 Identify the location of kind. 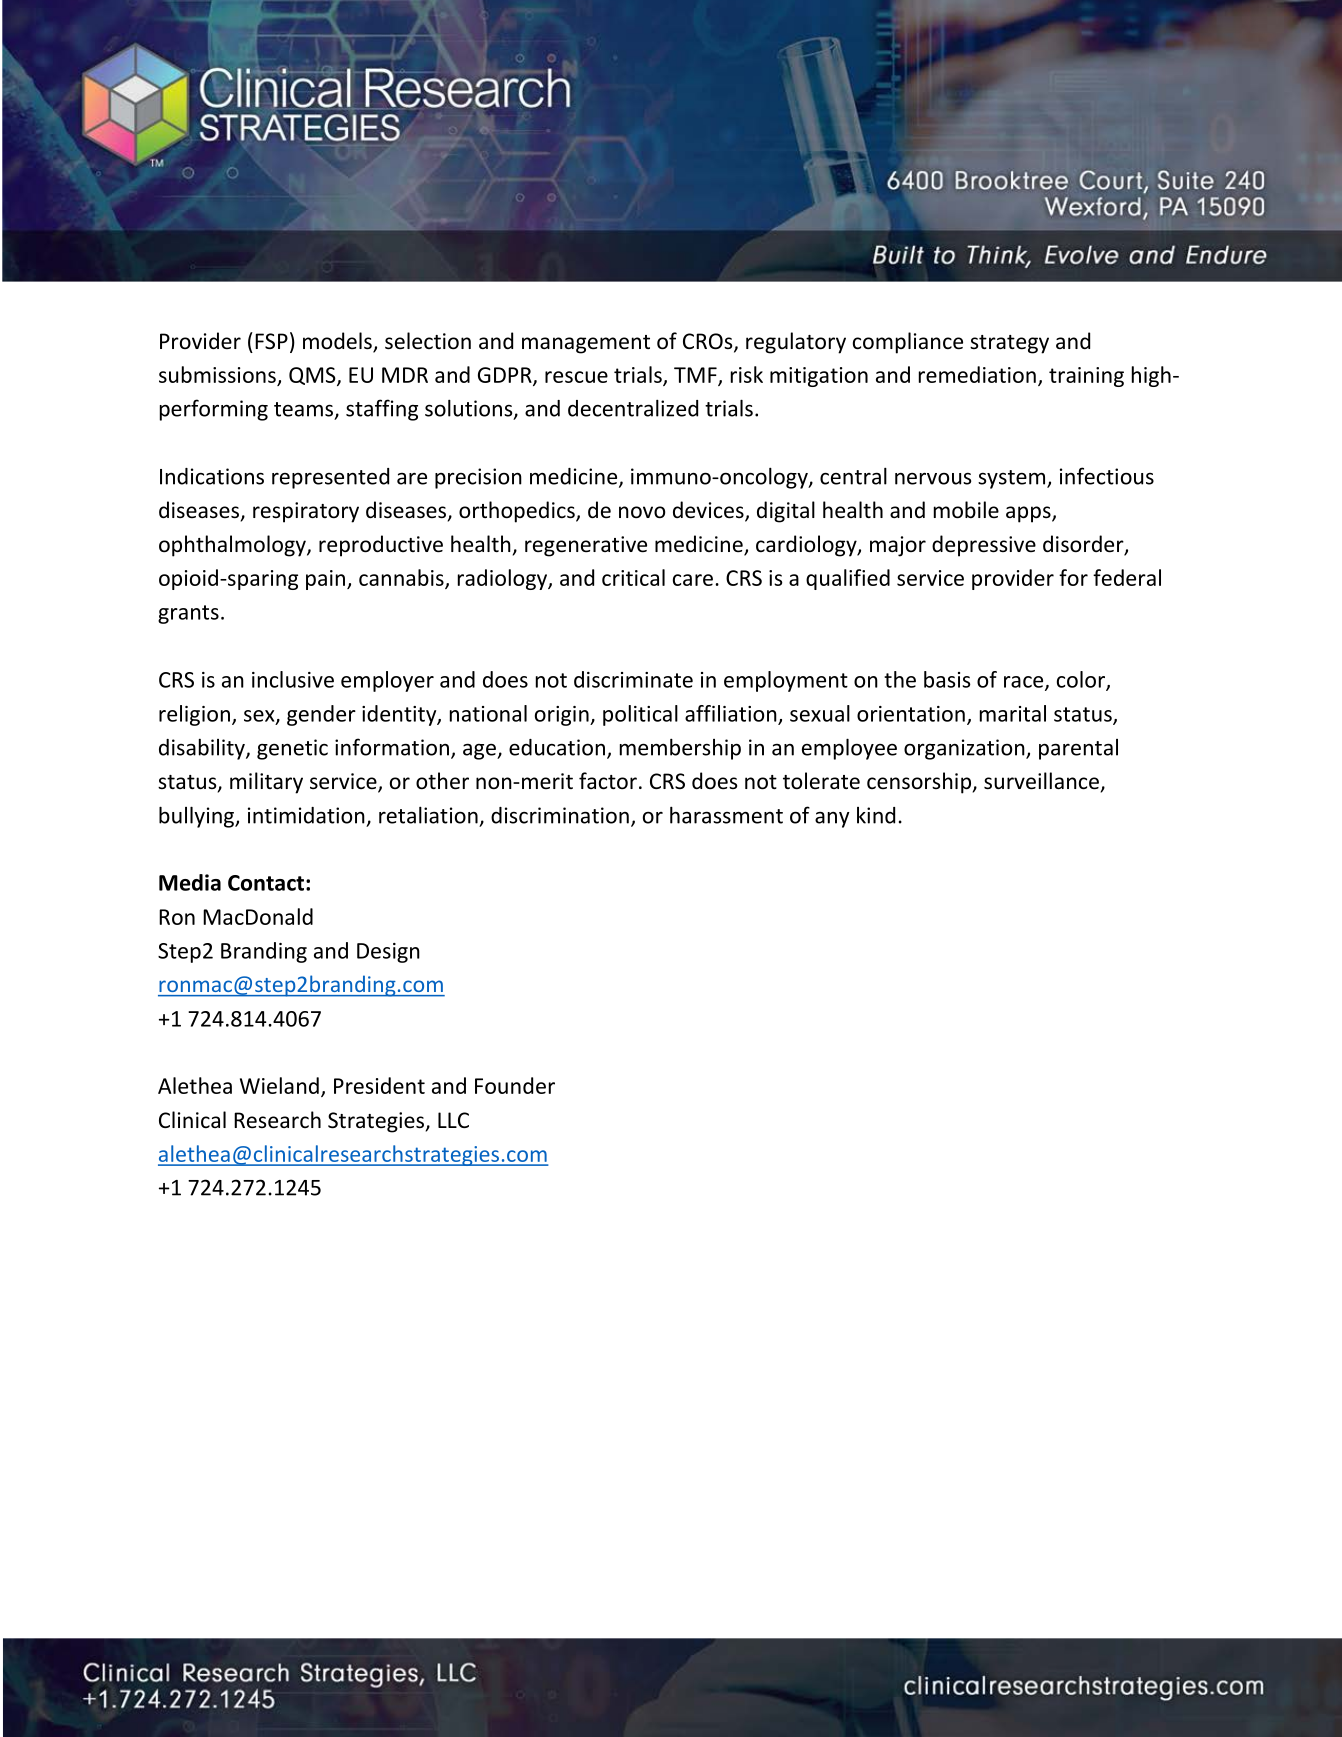
(876, 815).
